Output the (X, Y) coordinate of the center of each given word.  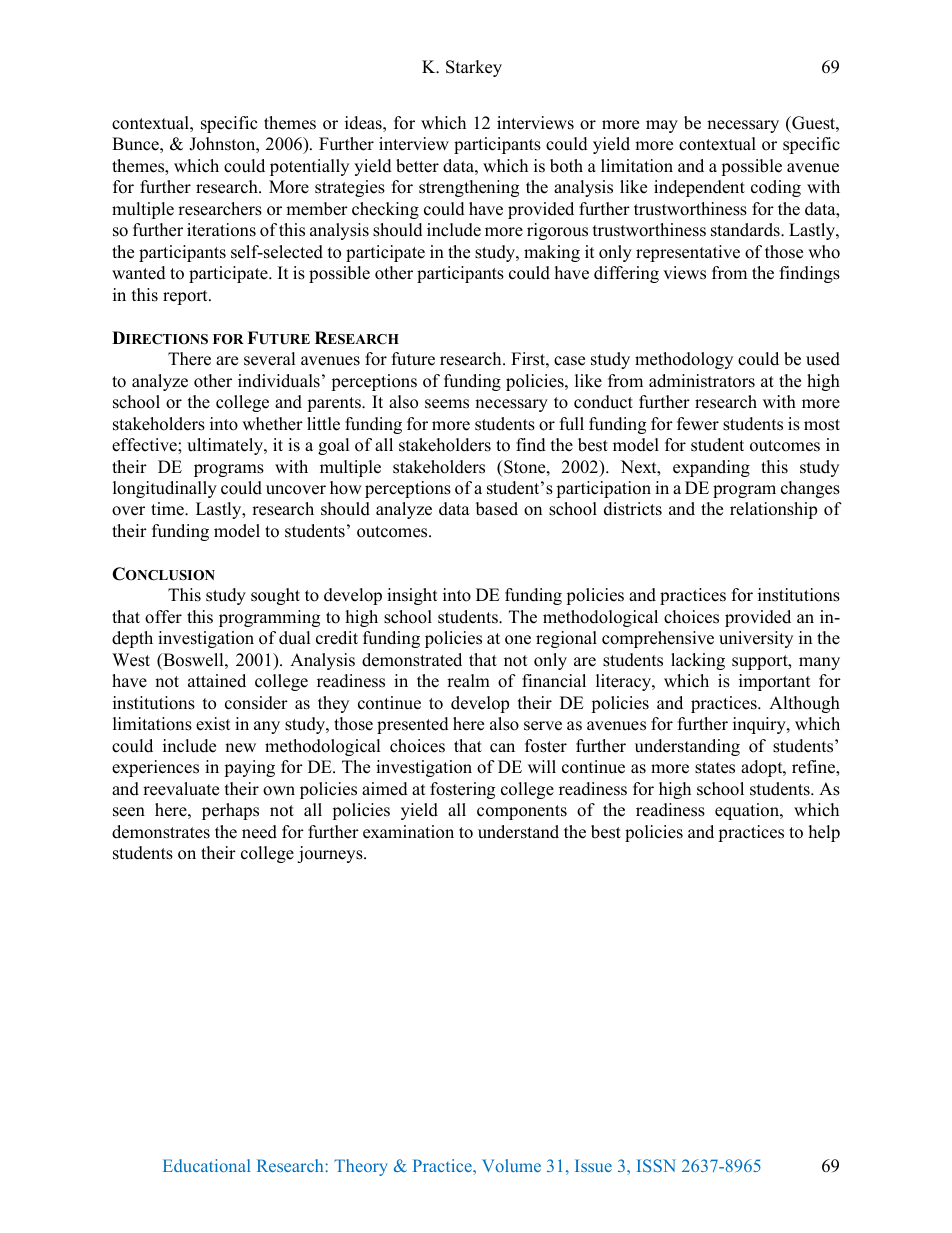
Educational (206, 1165)
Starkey (474, 68)
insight (412, 596)
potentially (309, 167)
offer (163, 617)
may (662, 126)
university (756, 639)
